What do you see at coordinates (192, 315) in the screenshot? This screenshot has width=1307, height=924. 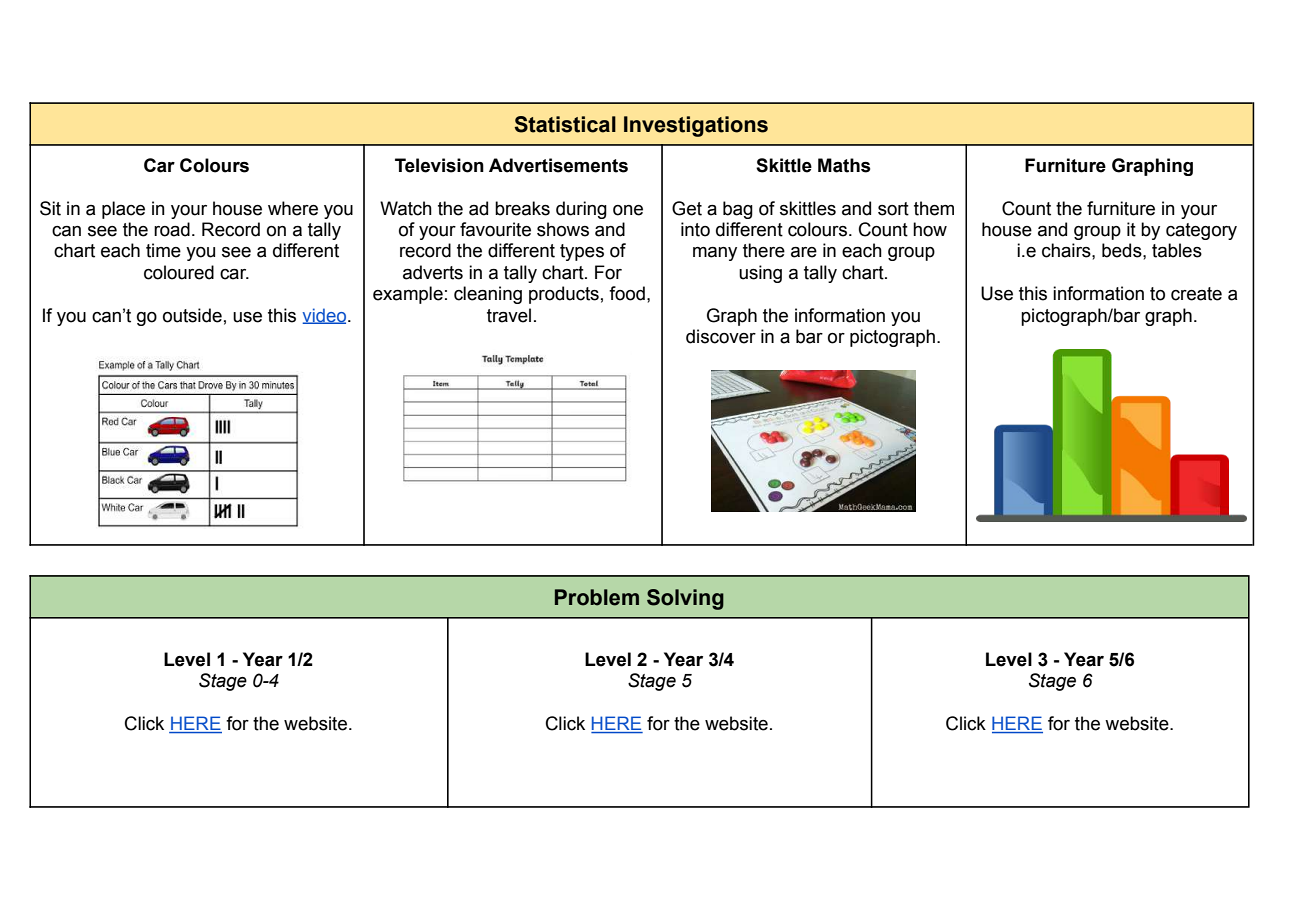 I see `outside` at bounding box center [192, 315].
